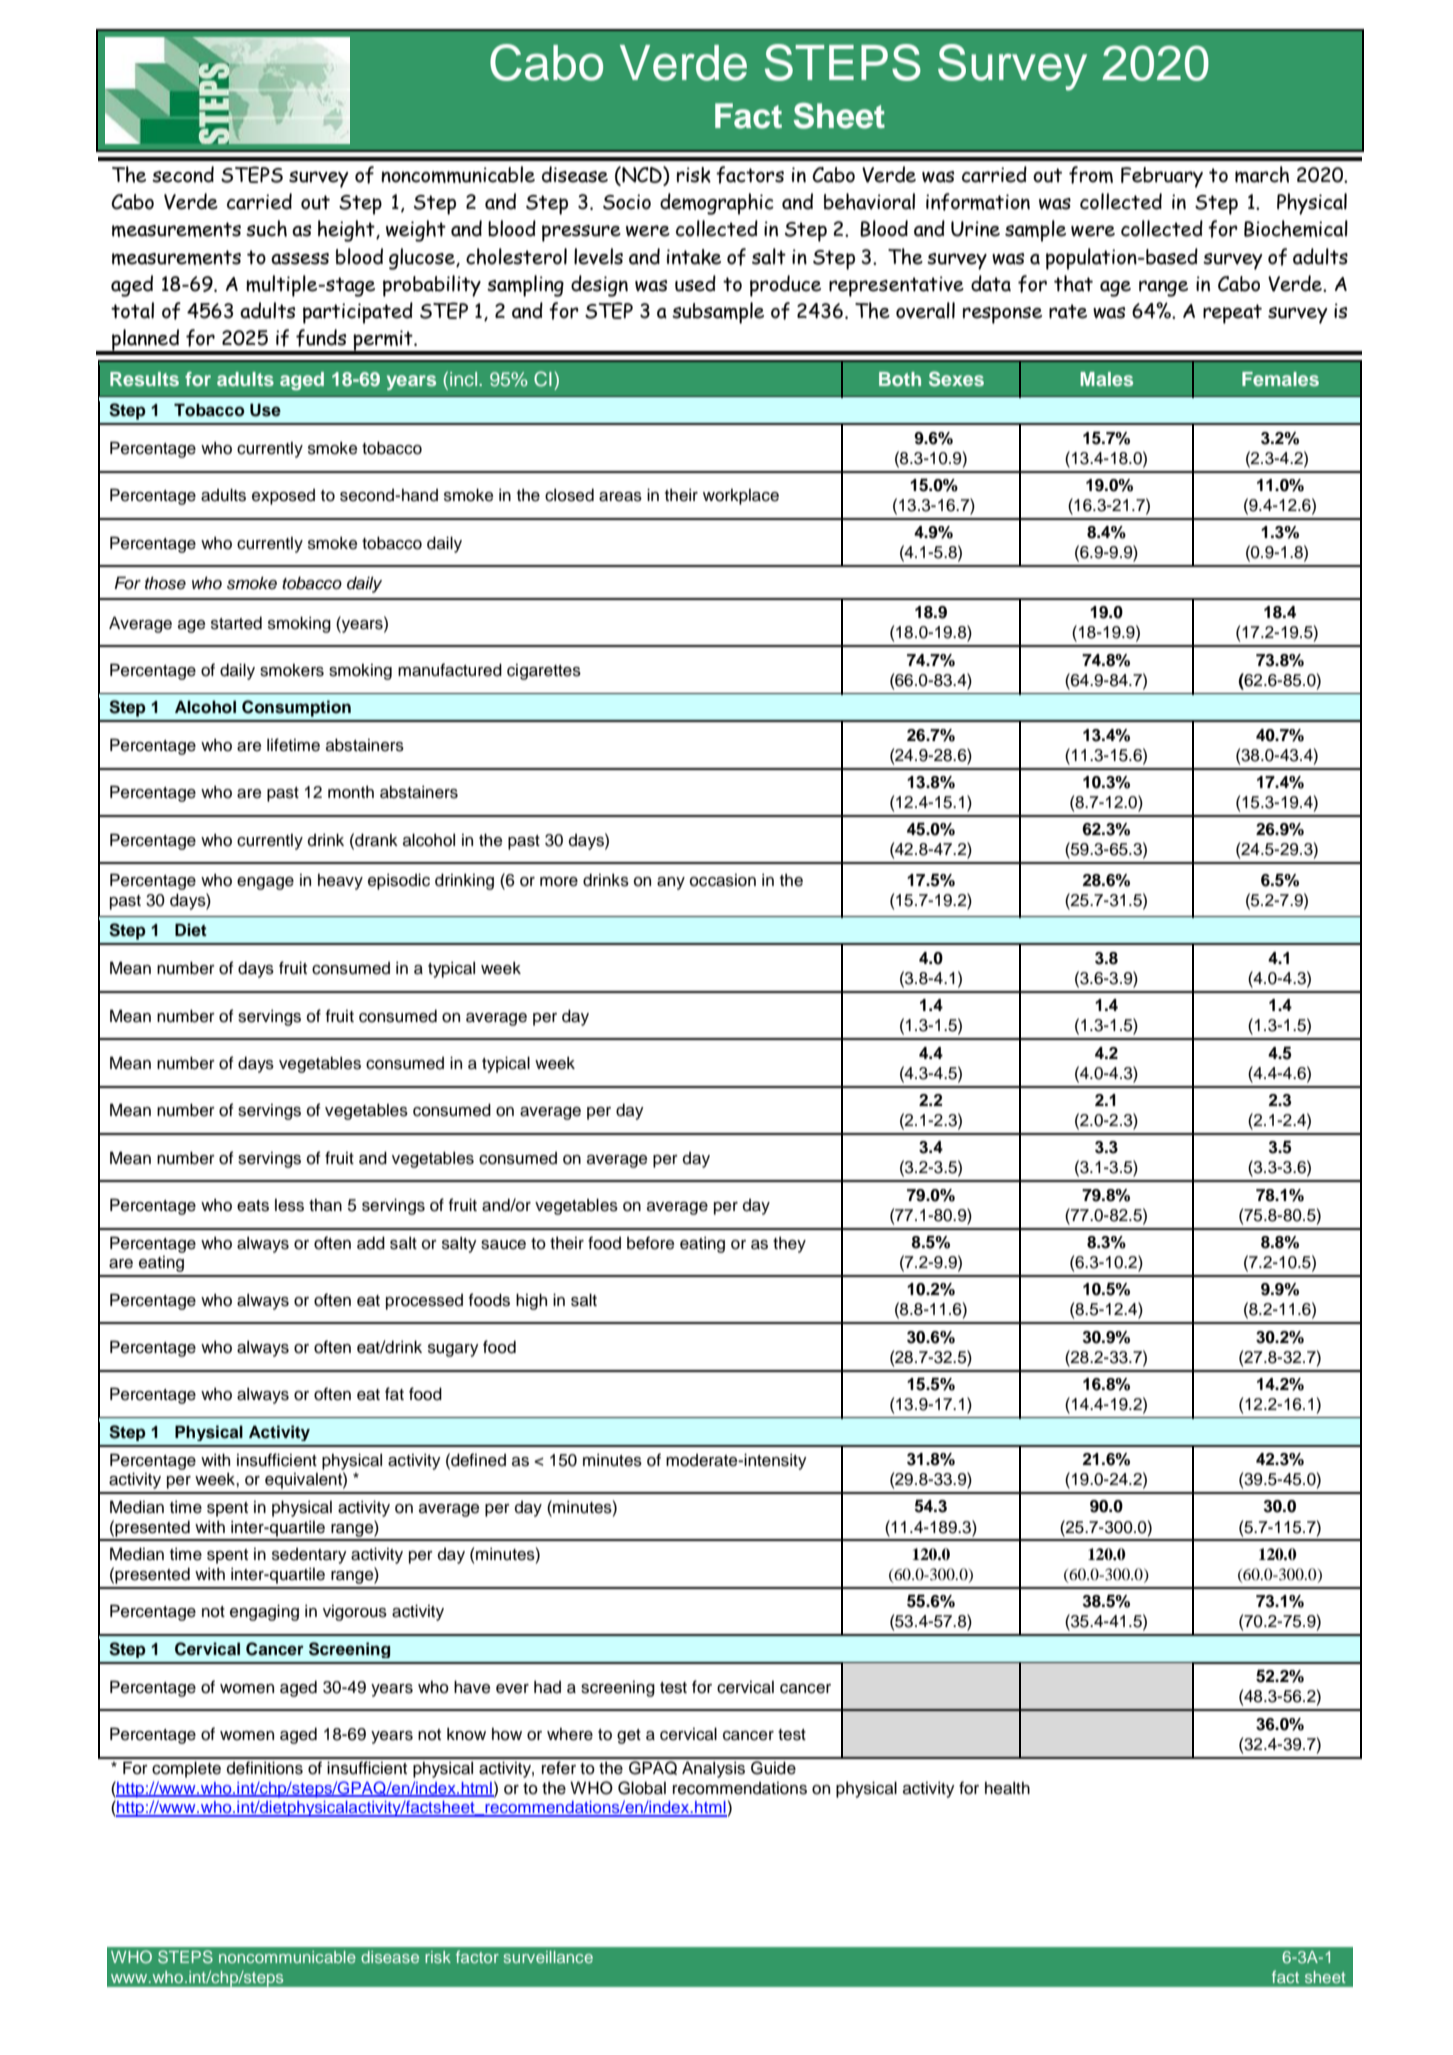 This document has height=2055, width=1453. What do you see at coordinates (642, 1788) in the document?
I see `Global` at bounding box center [642, 1788].
